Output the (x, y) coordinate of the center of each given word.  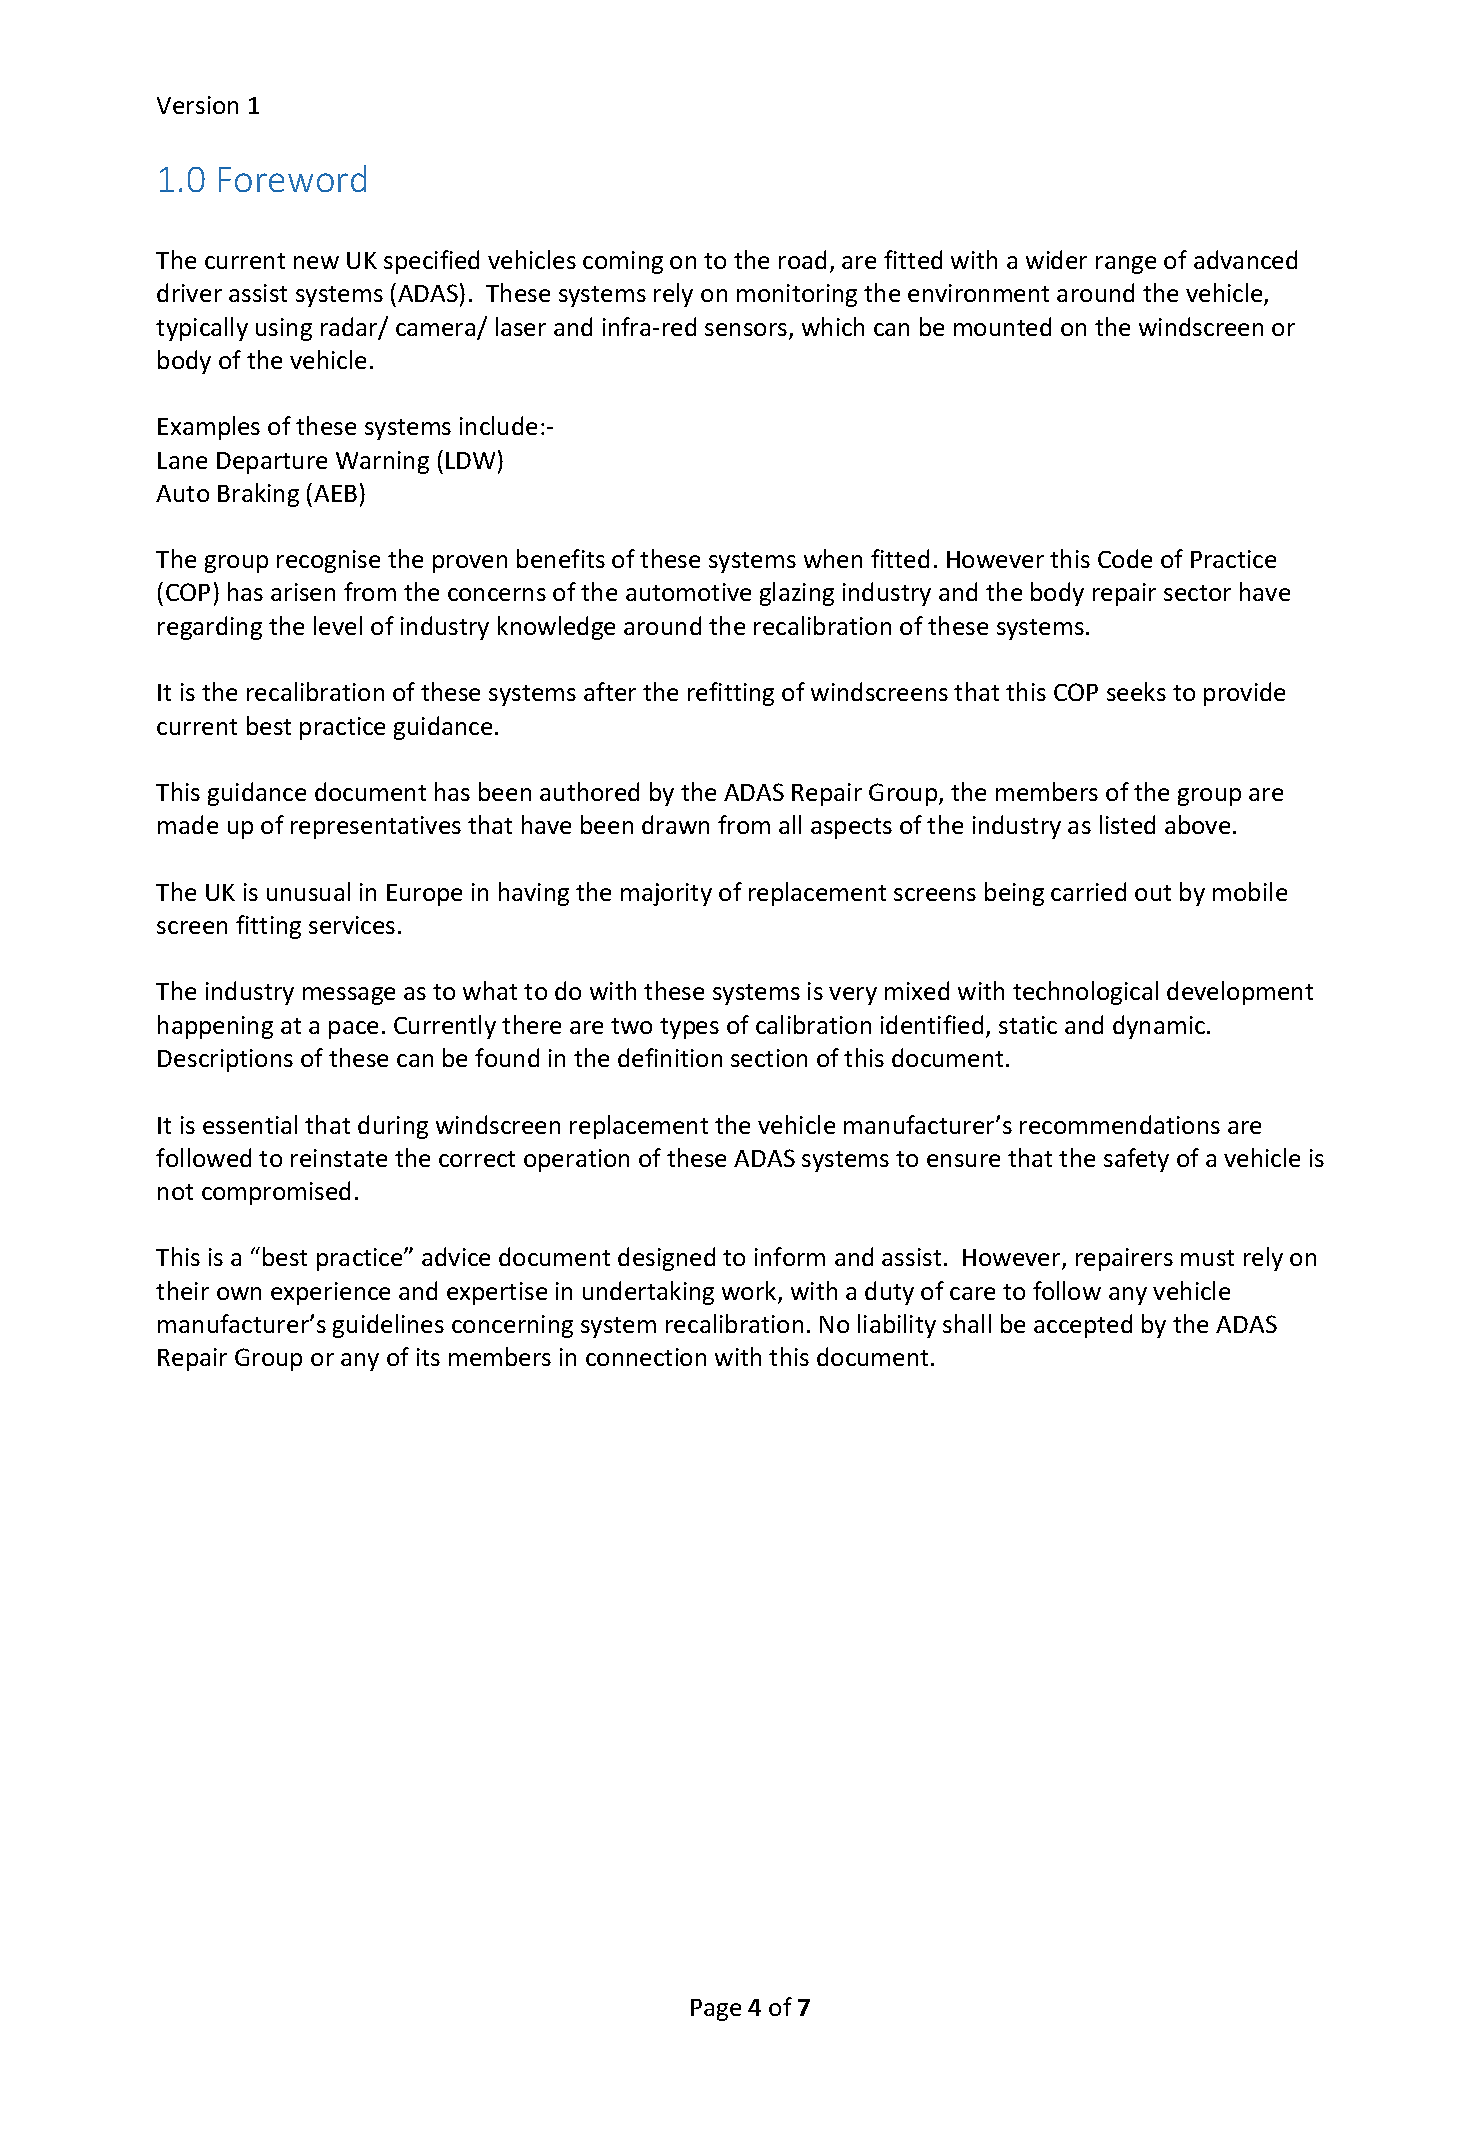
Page (716, 2010)
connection (646, 1357)
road (802, 259)
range (1126, 265)
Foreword (292, 178)
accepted (1083, 1326)
